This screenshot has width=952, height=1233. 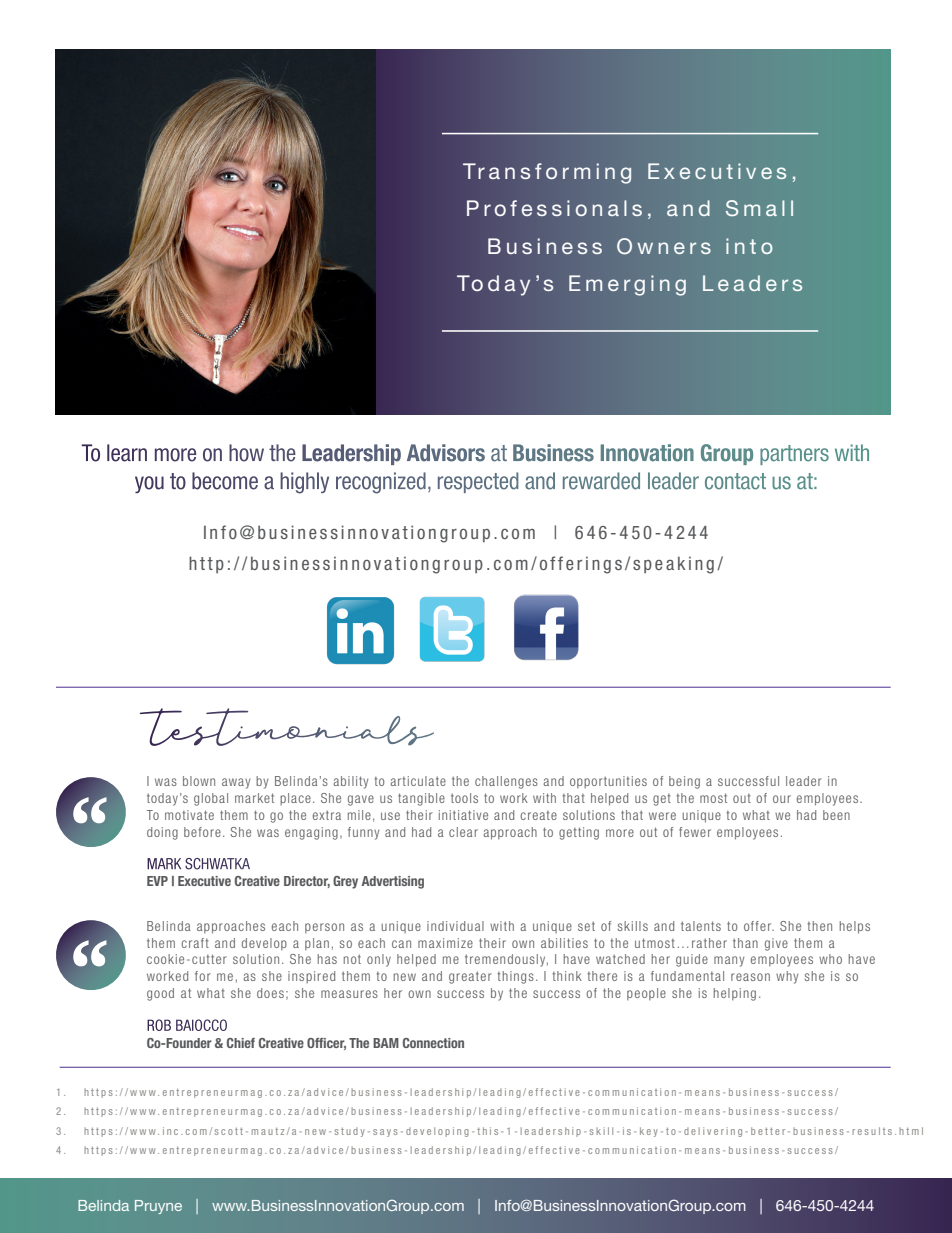 I want to click on respected, so click(x=478, y=482).
